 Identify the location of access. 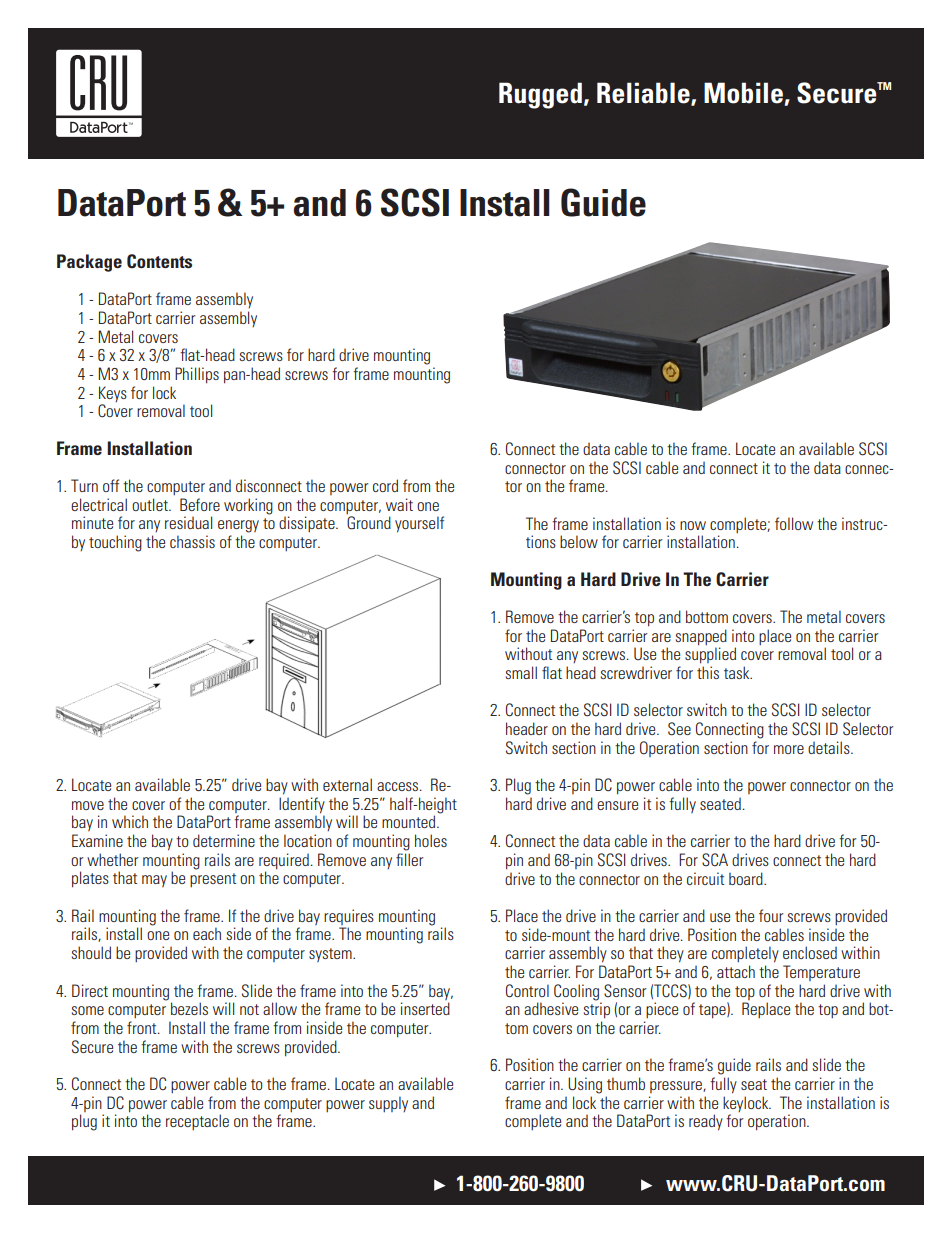
(399, 786).
